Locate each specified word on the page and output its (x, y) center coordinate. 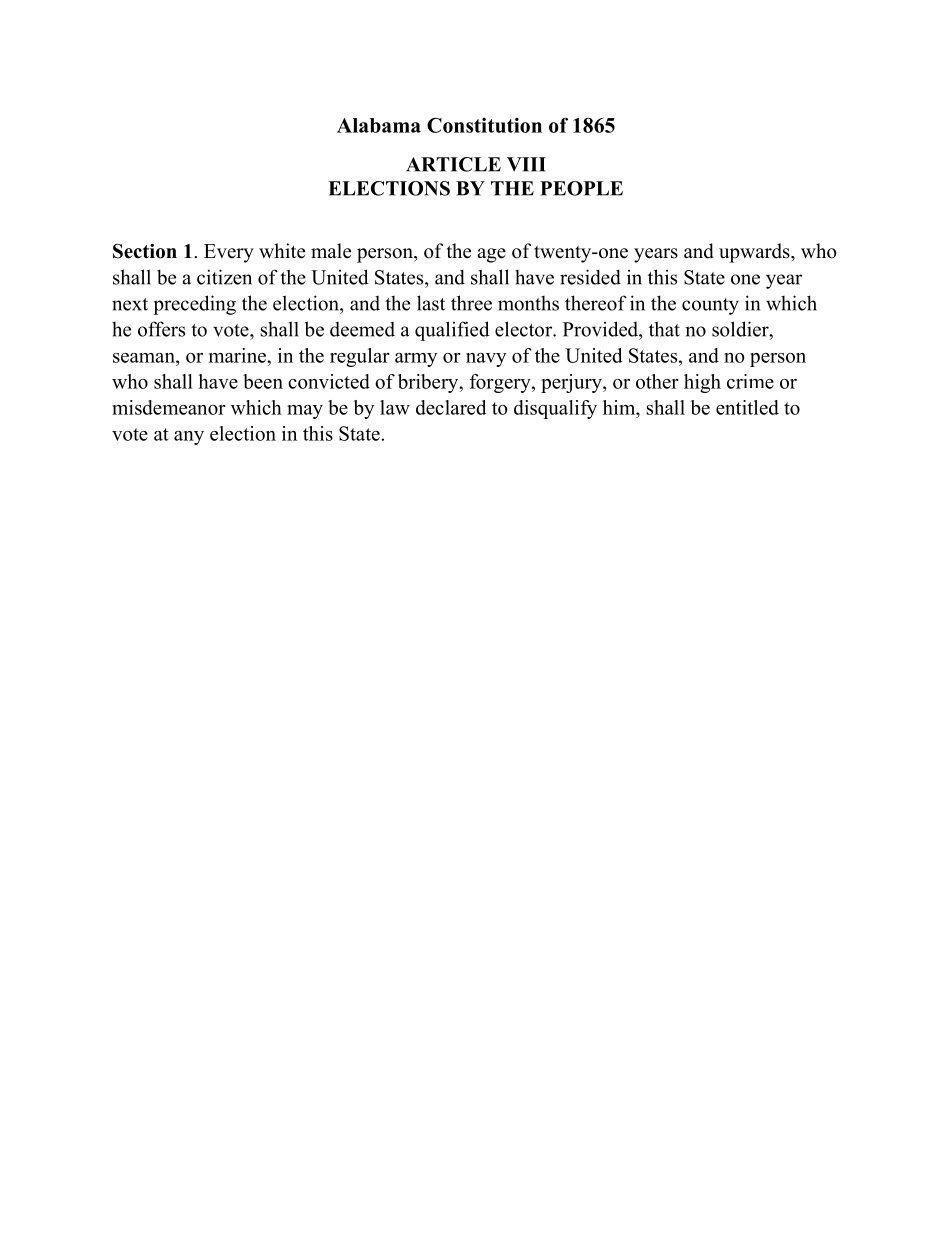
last (431, 303)
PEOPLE (581, 188)
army (416, 360)
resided (590, 277)
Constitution (484, 125)
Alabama (379, 125)
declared (451, 407)
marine (238, 355)
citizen (224, 277)
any (189, 438)
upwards (755, 253)
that (664, 329)
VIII (526, 164)
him (620, 407)
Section (145, 251)
